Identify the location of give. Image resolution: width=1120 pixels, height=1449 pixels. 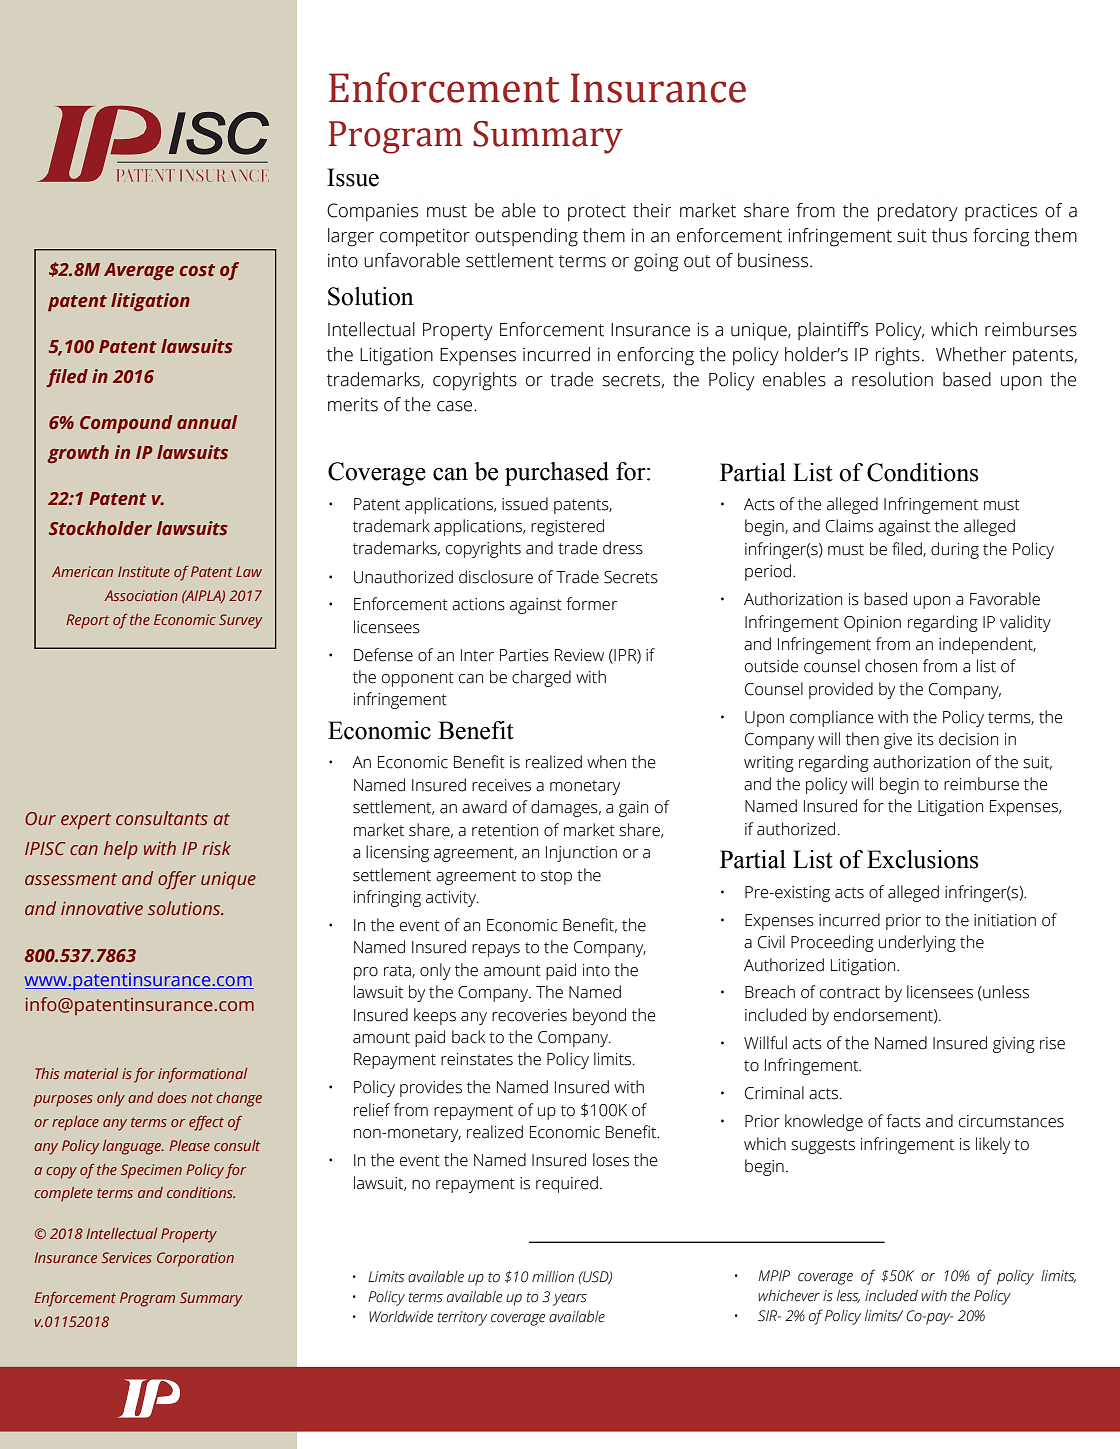
(898, 741).
